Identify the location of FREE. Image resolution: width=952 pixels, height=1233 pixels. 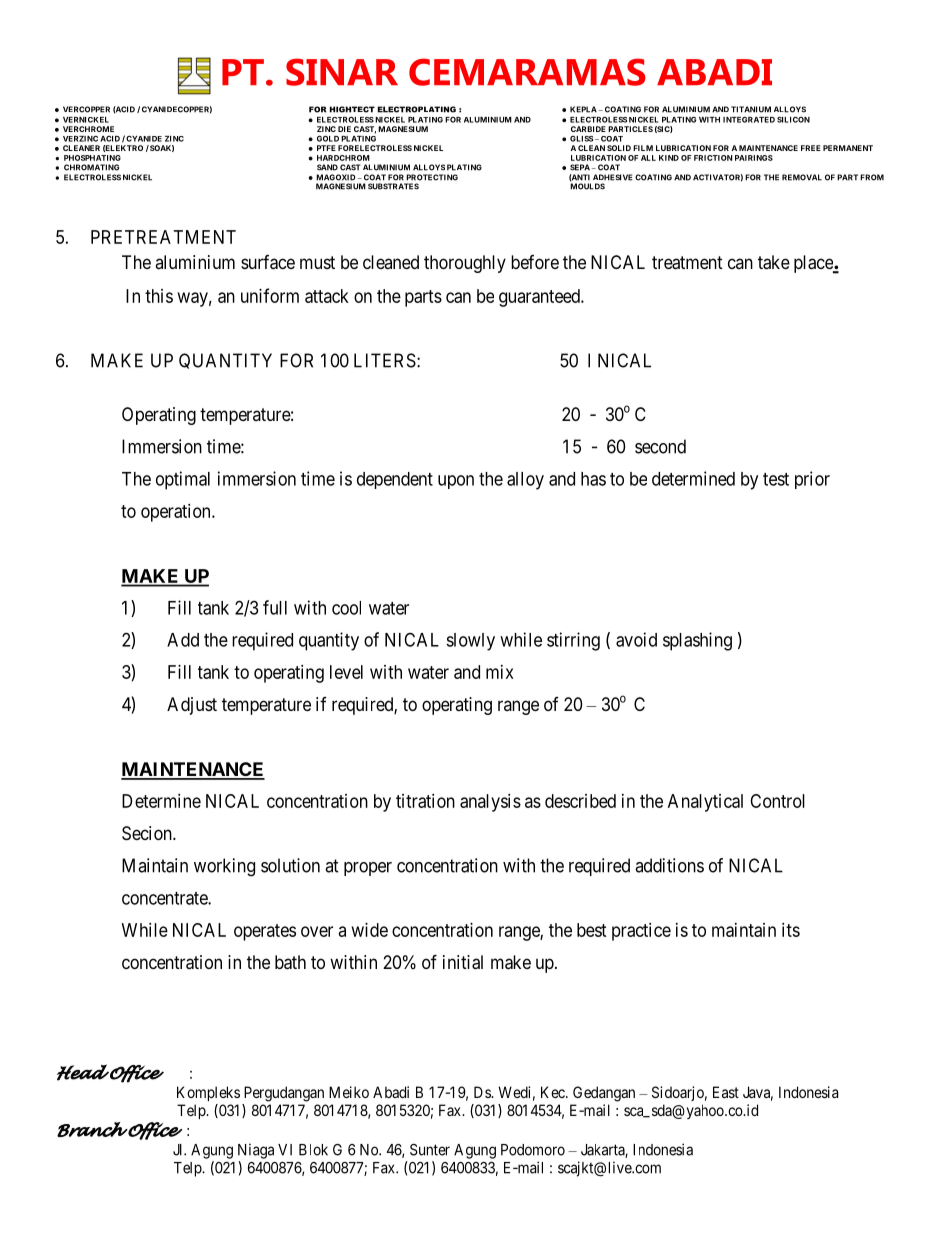
(811, 148).
